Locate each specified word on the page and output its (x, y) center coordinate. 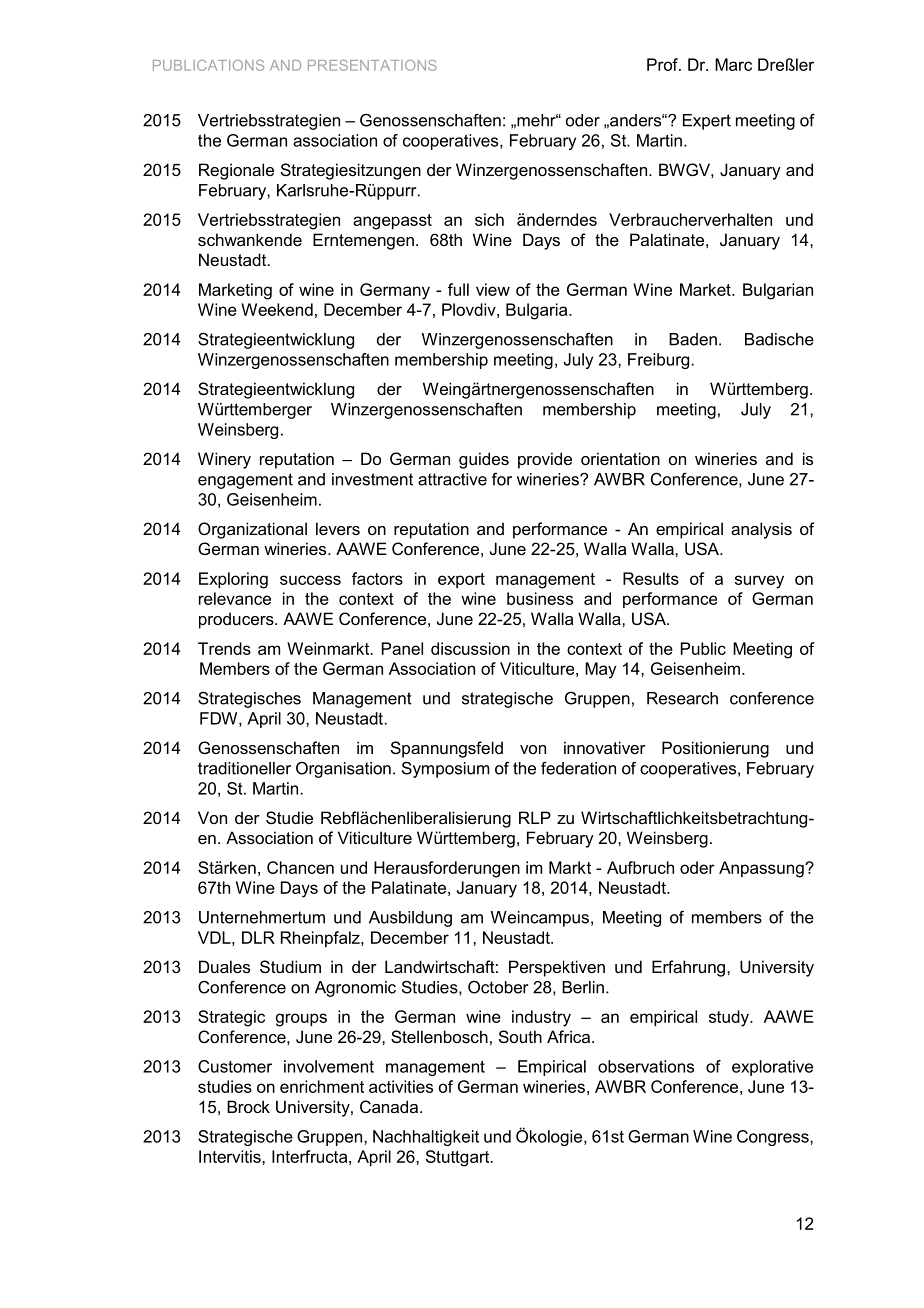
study (730, 1018)
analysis (761, 530)
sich (489, 219)
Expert (707, 122)
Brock (248, 1106)
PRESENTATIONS (372, 65)
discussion (470, 648)
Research (682, 698)
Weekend (277, 309)
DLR (258, 937)
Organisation (343, 769)
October (498, 987)
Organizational (252, 530)
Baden (693, 339)
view (493, 289)
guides (484, 460)
